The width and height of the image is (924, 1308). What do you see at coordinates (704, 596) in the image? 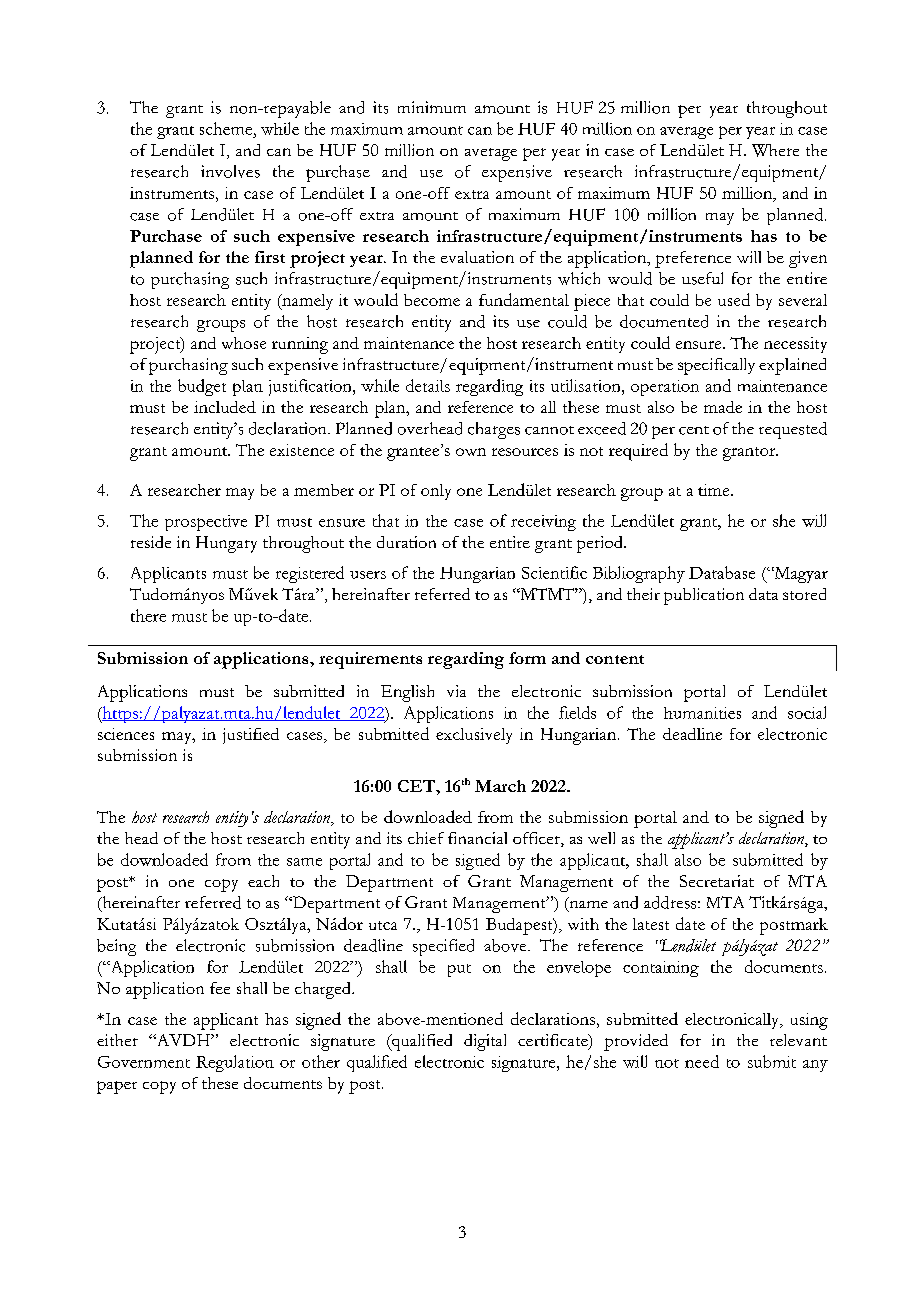
I see `publication` at bounding box center [704, 596].
